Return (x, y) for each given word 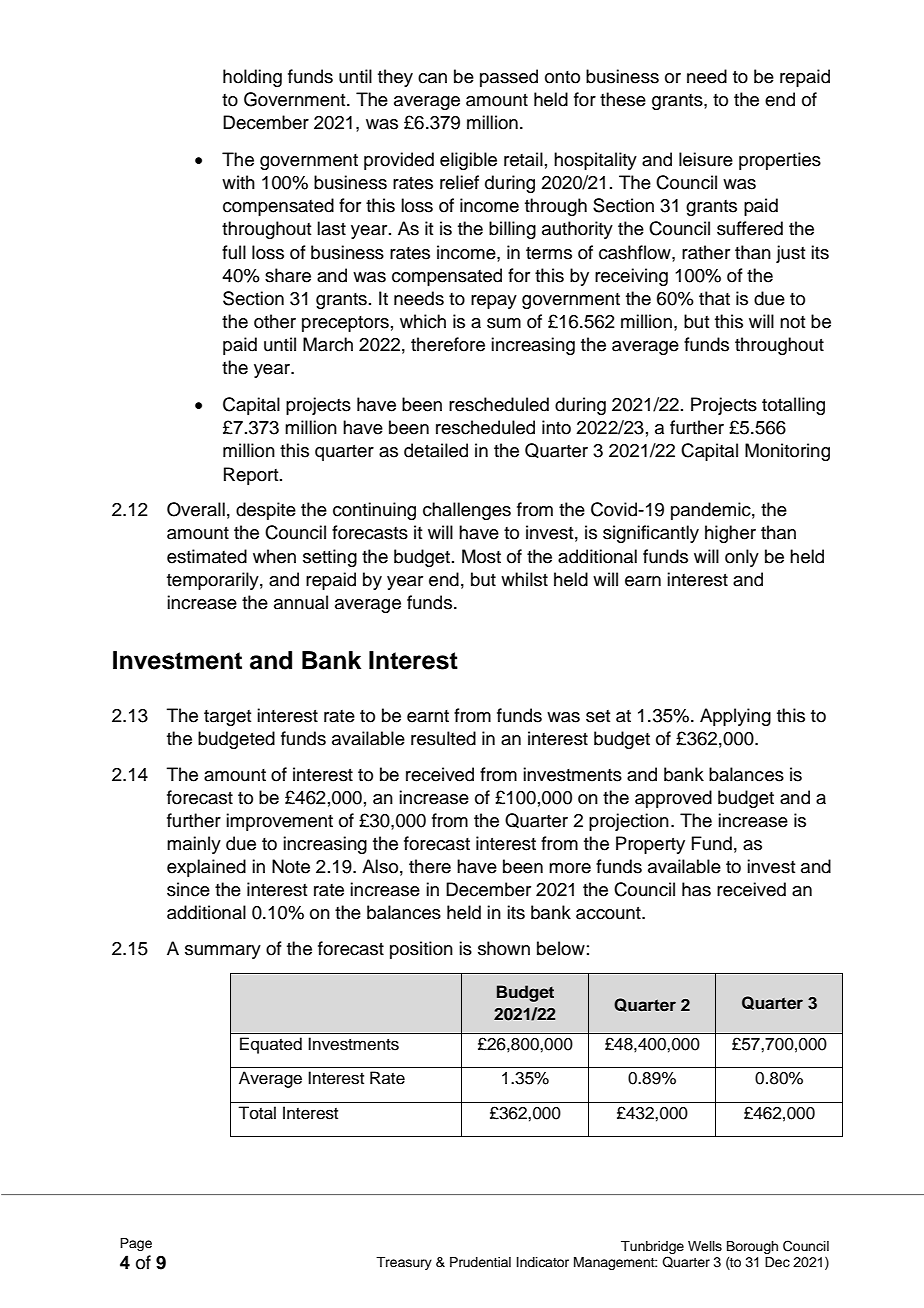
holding (252, 78)
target (227, 718)
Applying (735, 717)
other (275, 321)
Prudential (480, 1262)
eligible (468, 161)
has (696, 889)
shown (504, 948)
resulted (443, 738)
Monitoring (787, 452)
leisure (706, 159)
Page (136, 1244)
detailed (436, 450)
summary (223, 952)
